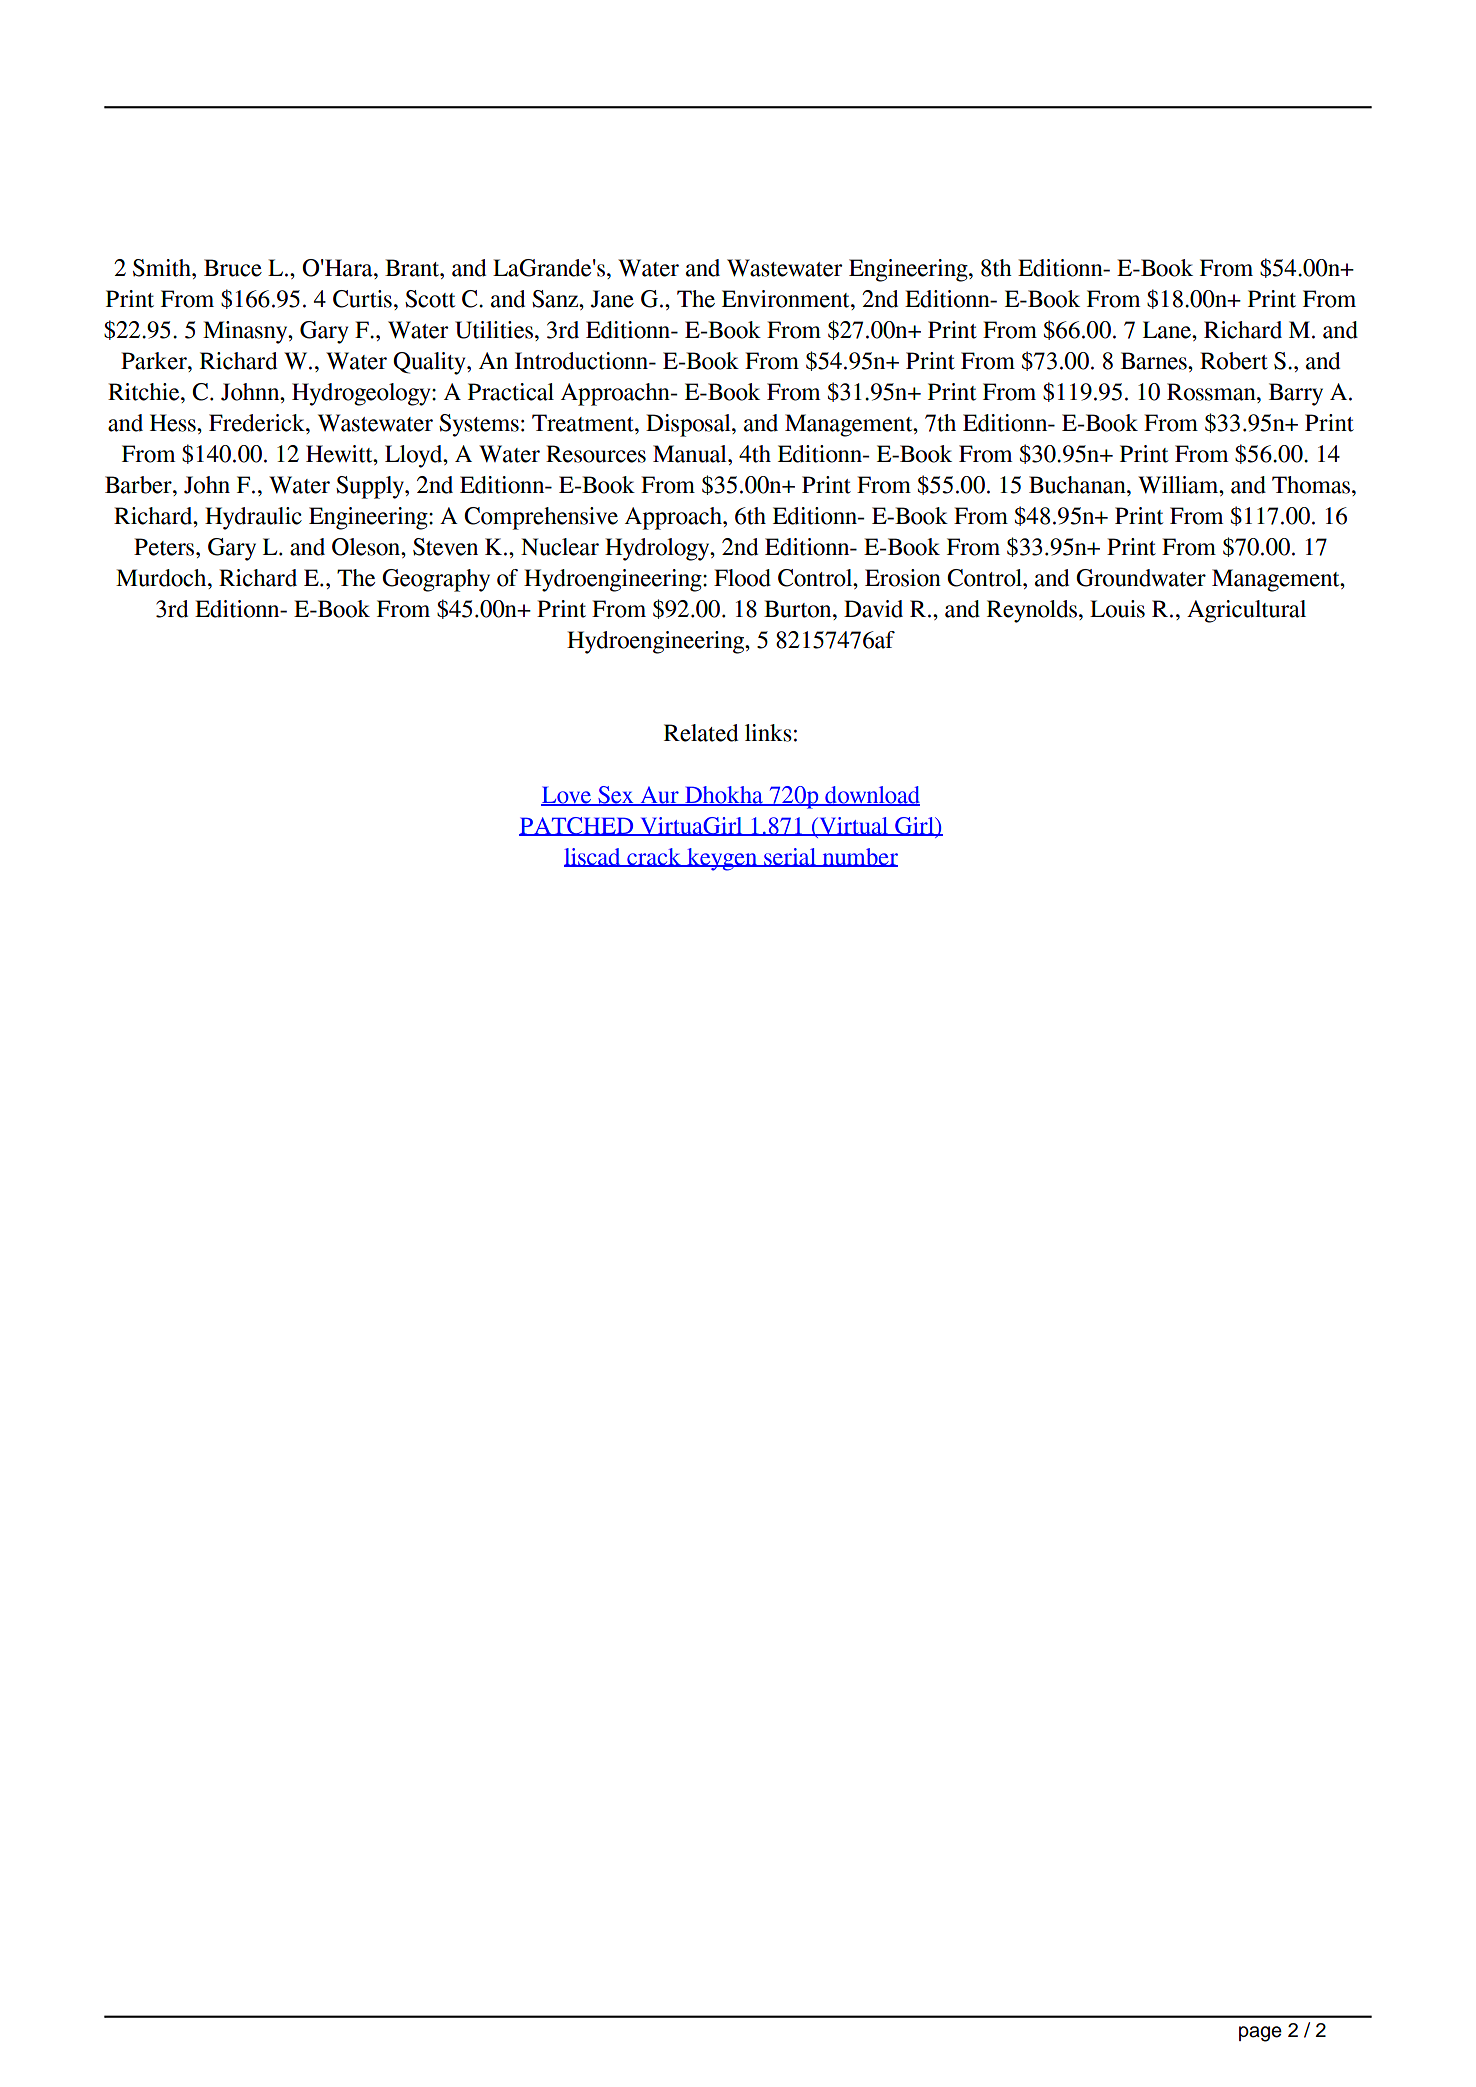  What do you see at coordinates (162, 578) in the page?
I see `Murdoch` at bounding box center [162, 578].
